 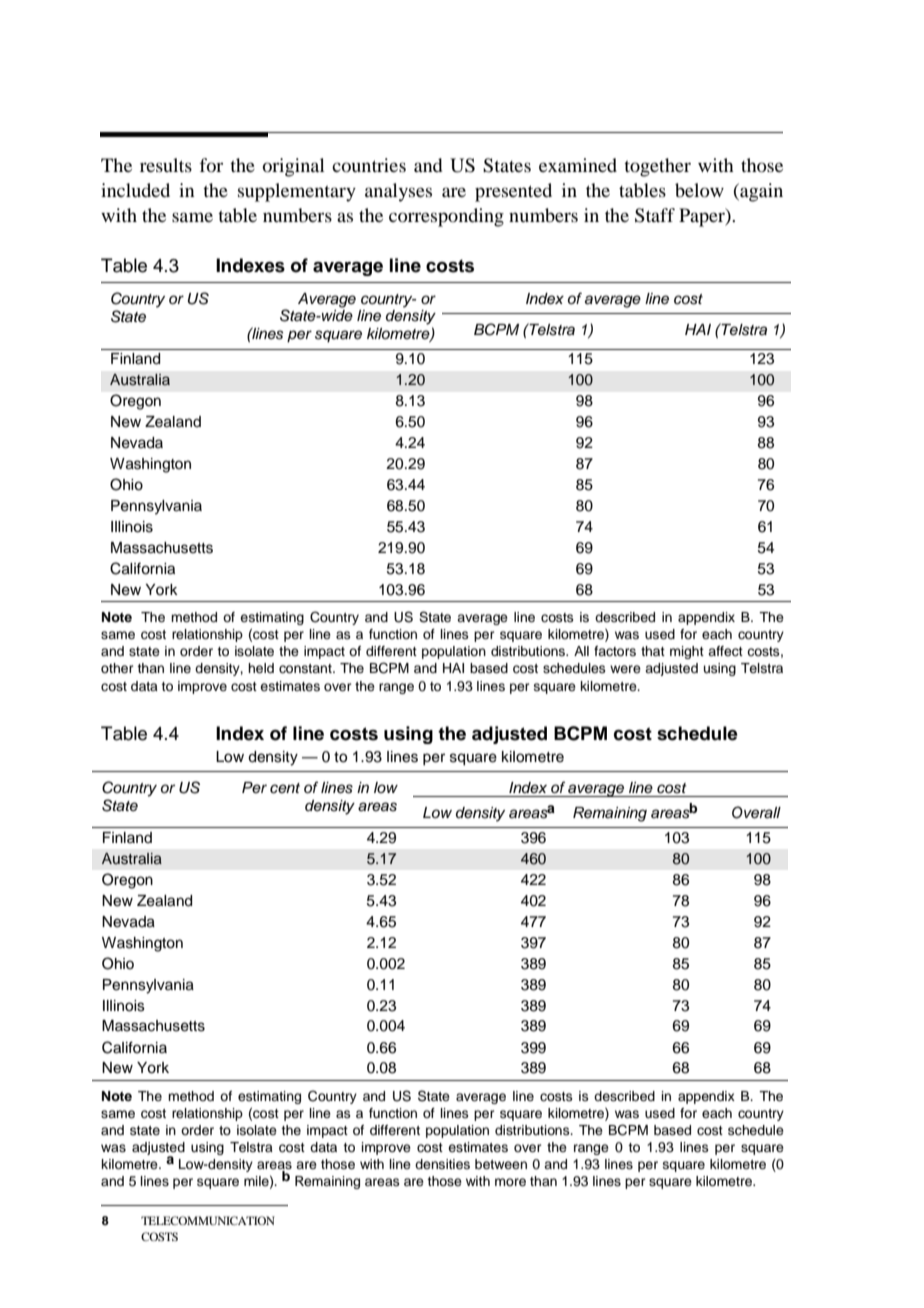 I want to click on densities, so click(x=442, y=1164).
